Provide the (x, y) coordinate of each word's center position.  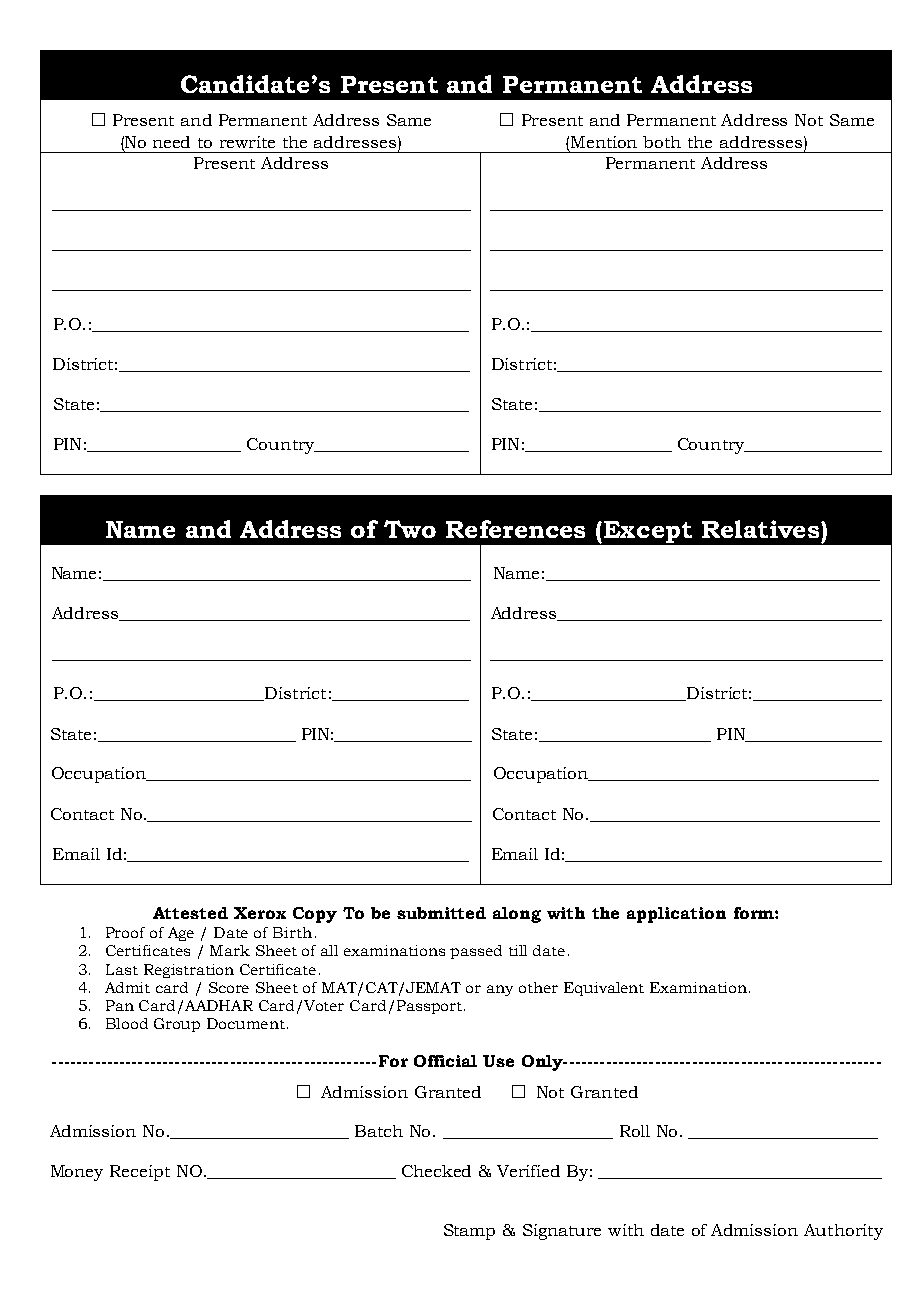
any (500, 990)
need (171, 142)
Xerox (260, 913)
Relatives (762, 529)
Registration (189, 971)
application (676, 915)
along (517, 915)
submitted (441, 913)
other (538, 987)
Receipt (140, 1173)
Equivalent (604, 989)
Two (410, 529)
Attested (190, 913)
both (662, 142)
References (515, 529)
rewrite (247, 142)
